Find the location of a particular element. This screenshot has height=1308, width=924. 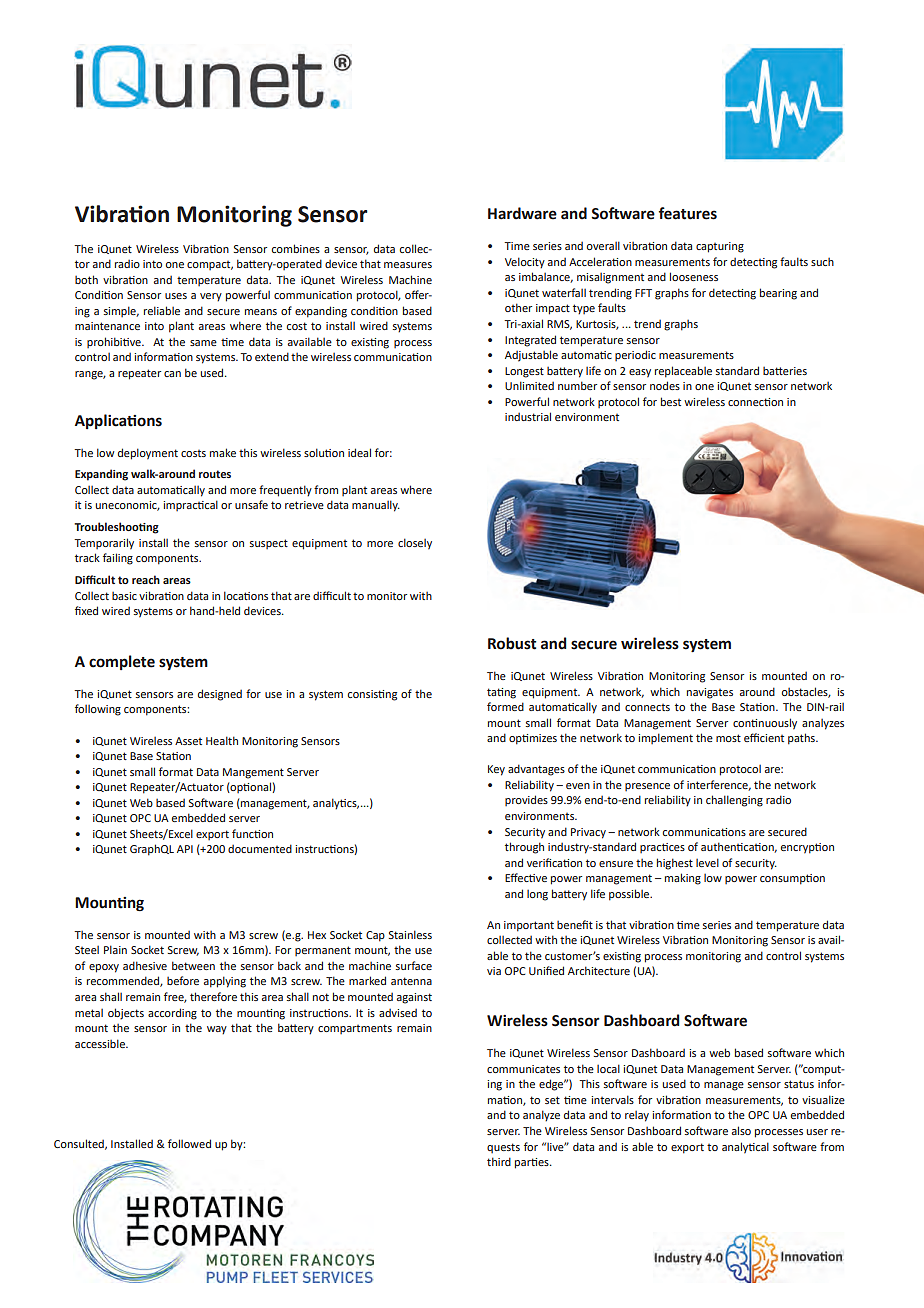

also is located at coordinates (741, 1130).
